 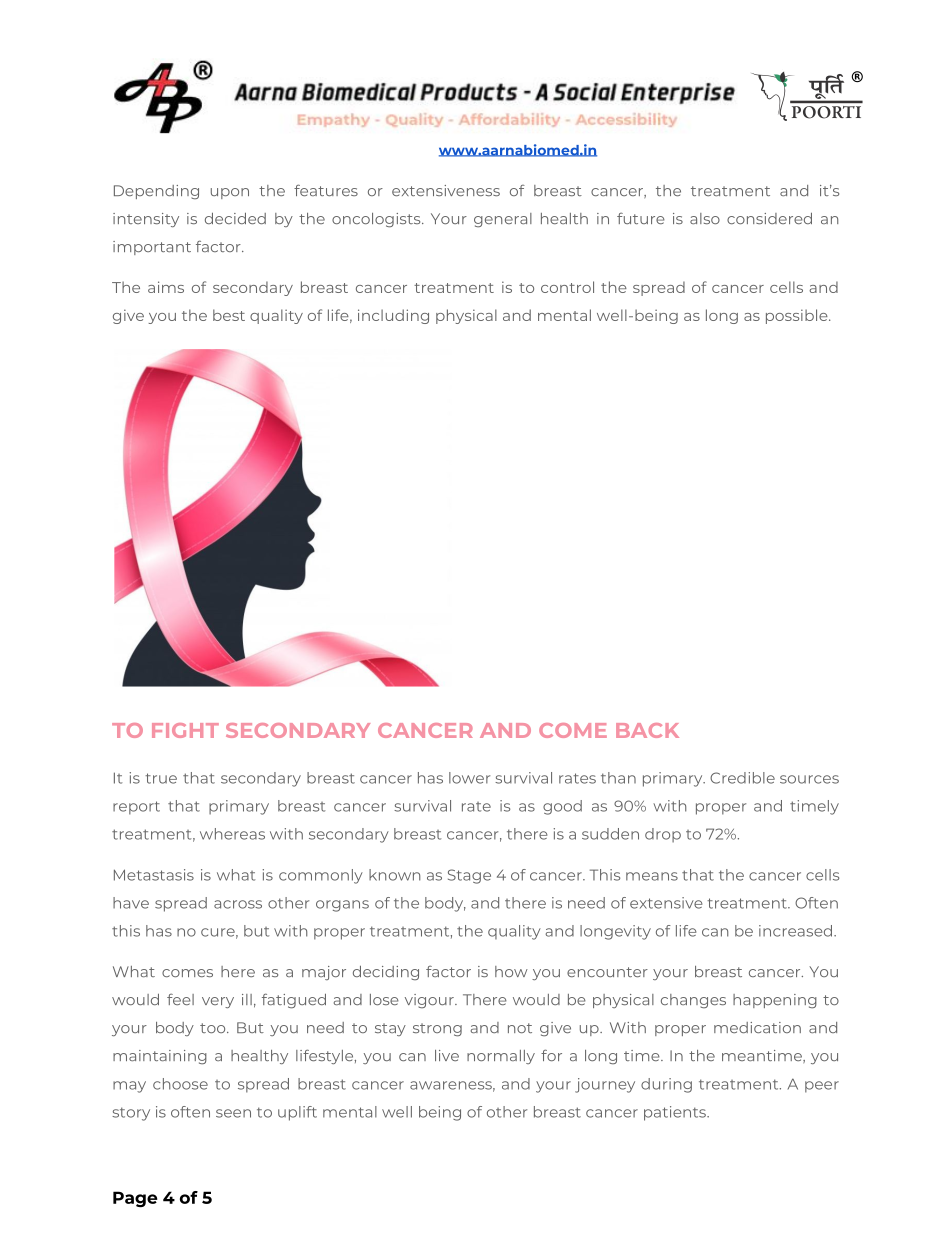 What do you see at coordinates (229, 315) in the document?
I see `best` at bounding box center [229, 315].
